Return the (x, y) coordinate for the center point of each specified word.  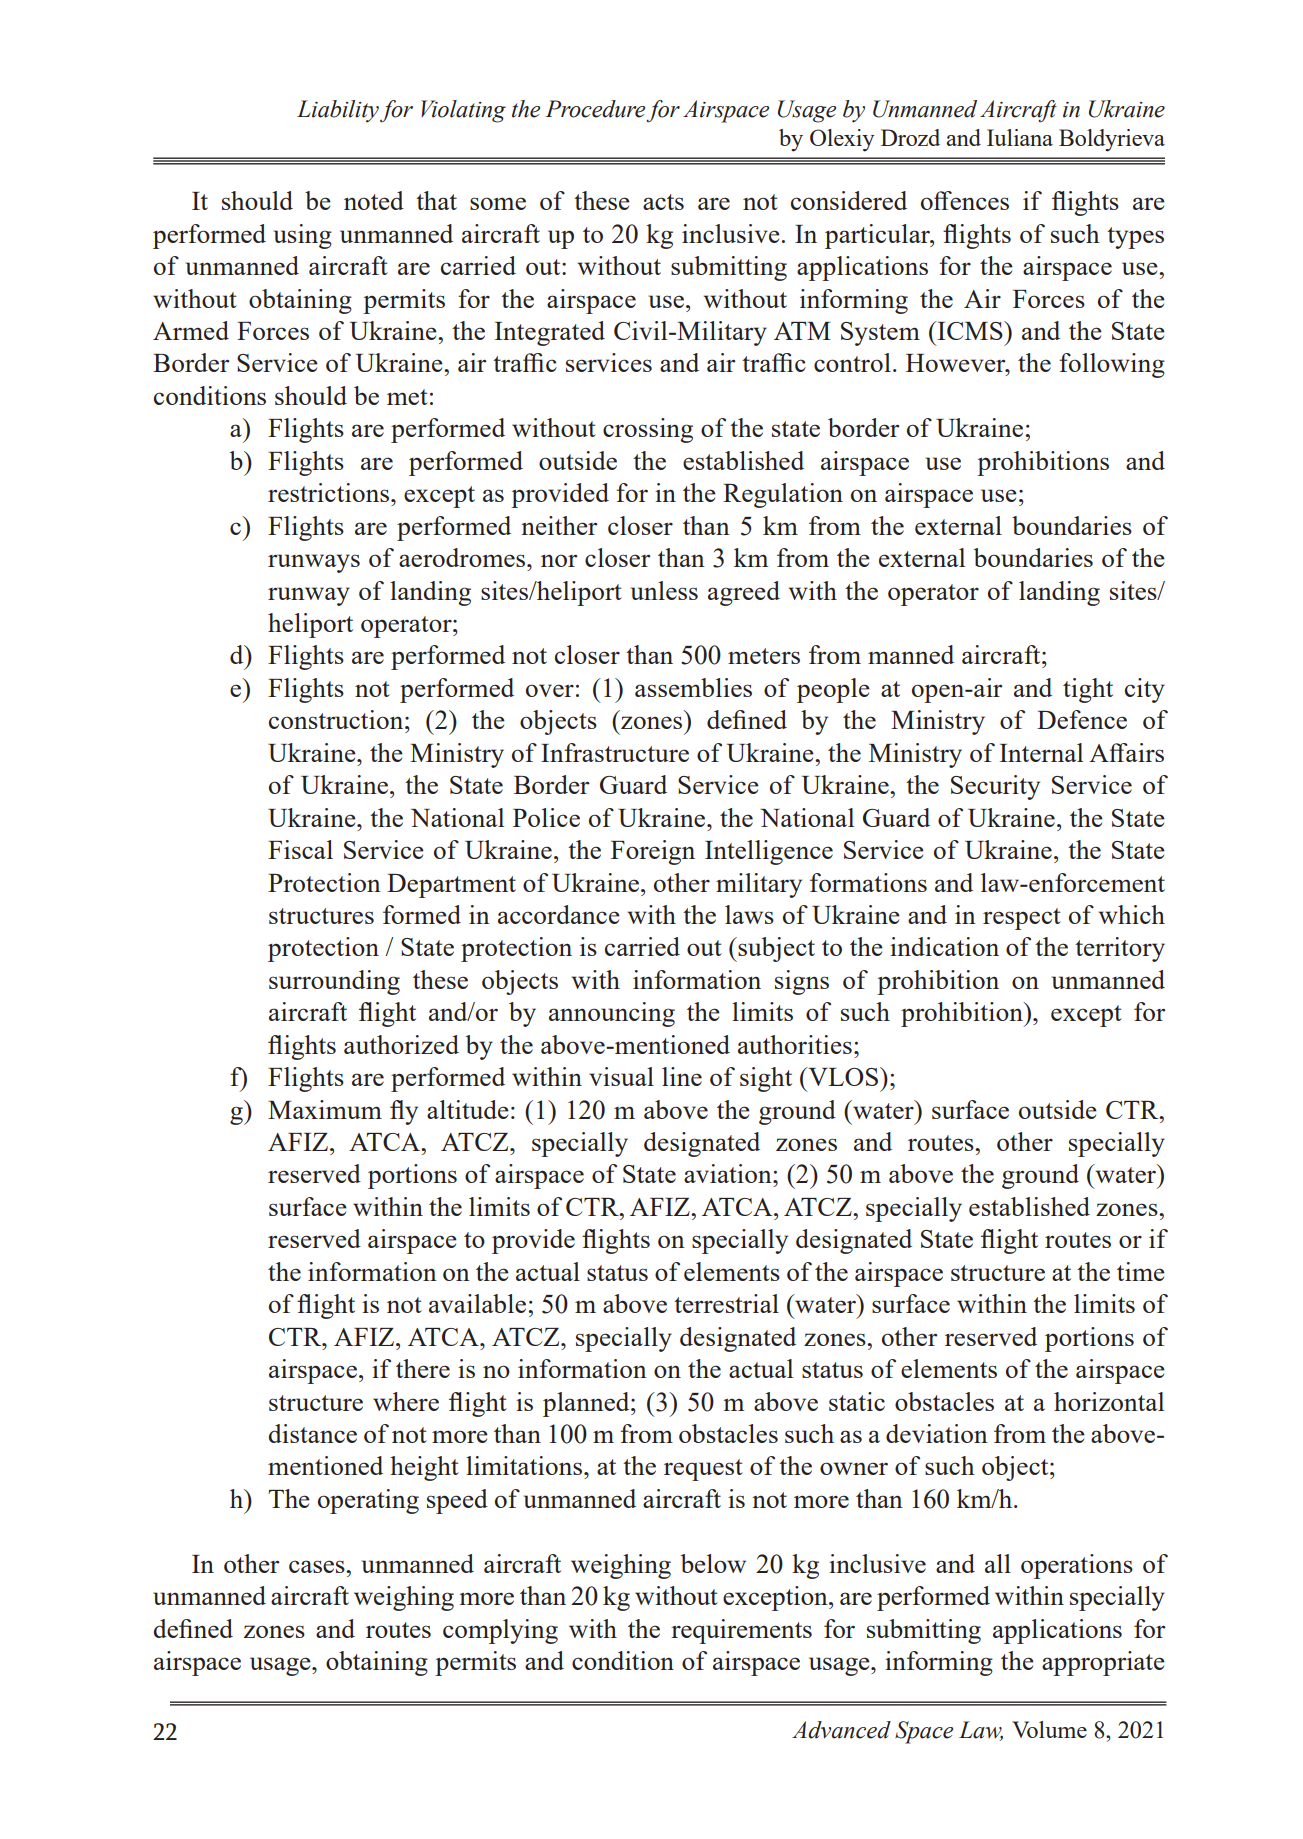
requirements (741, 1631)
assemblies (693, 687)
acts (663, 202)
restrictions (328, 492)
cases (318, 1566)
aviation (729, 1173)
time (1141, 1271)
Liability (338, 111)
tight (1088, 690)
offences (965, 200)
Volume (1049, 1729)
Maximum (325, 1109)
